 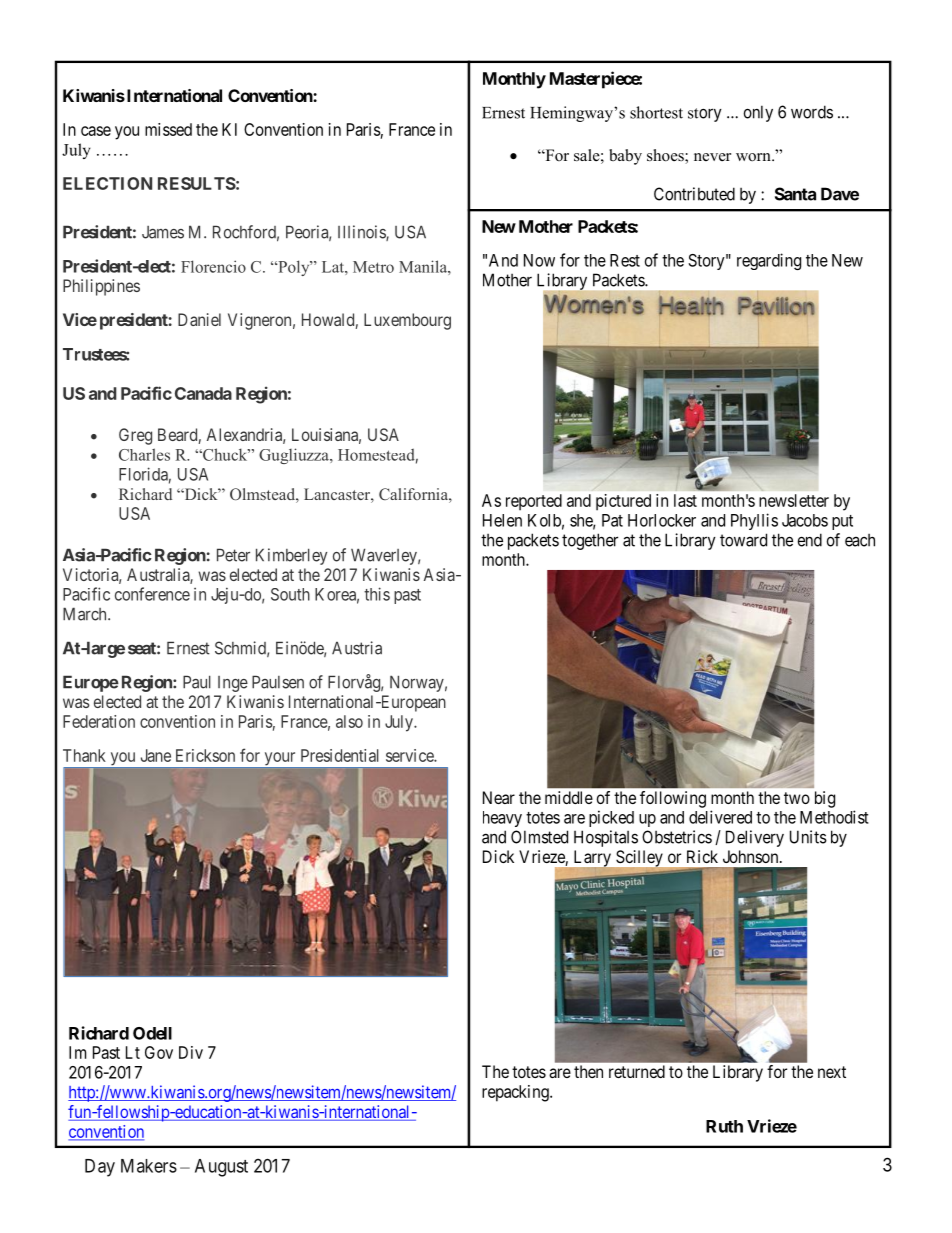 I want to click on toward, so click(x=743, y=540).
